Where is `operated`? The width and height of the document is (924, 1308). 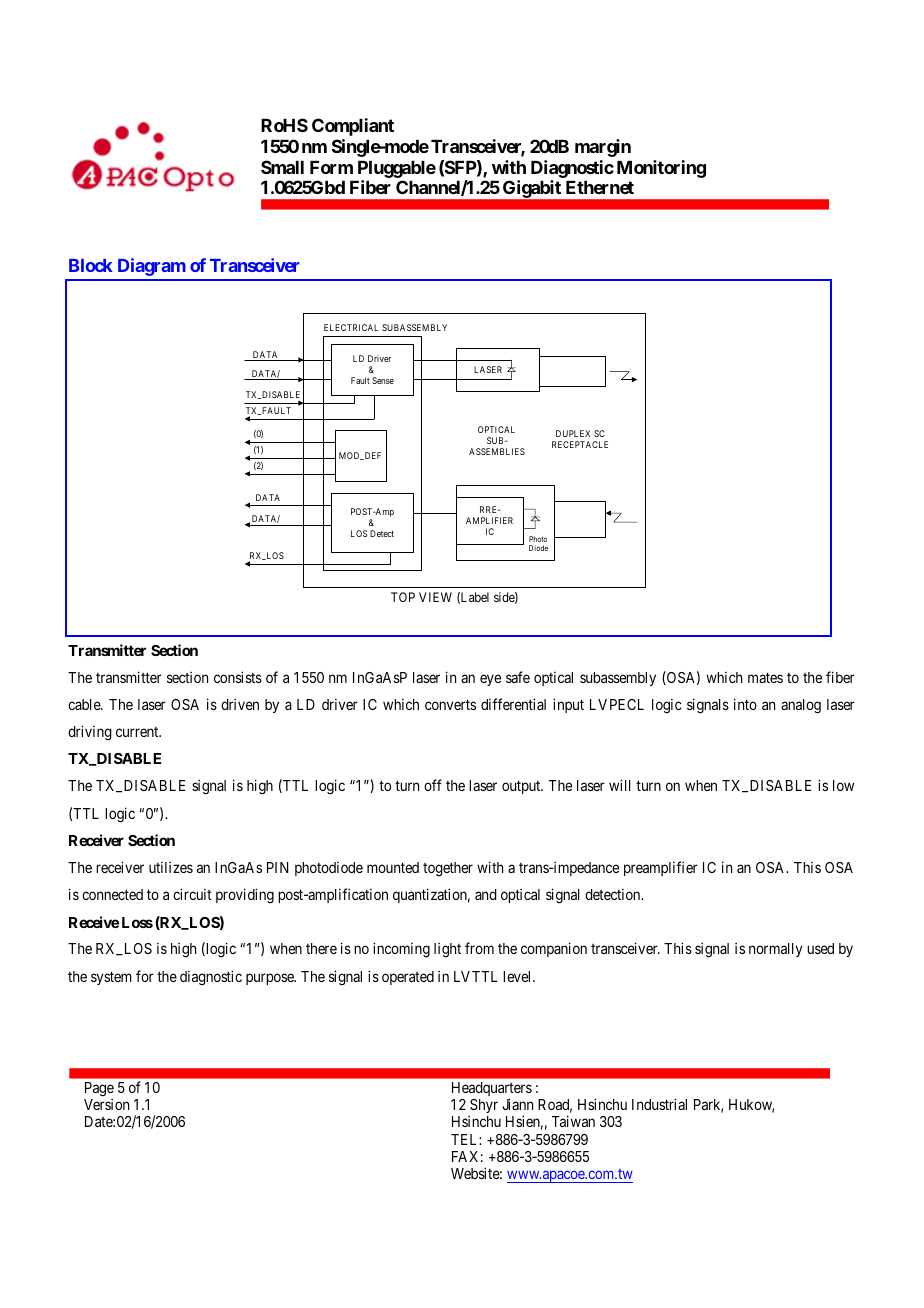 operated is located at coordinates (408, 978).
